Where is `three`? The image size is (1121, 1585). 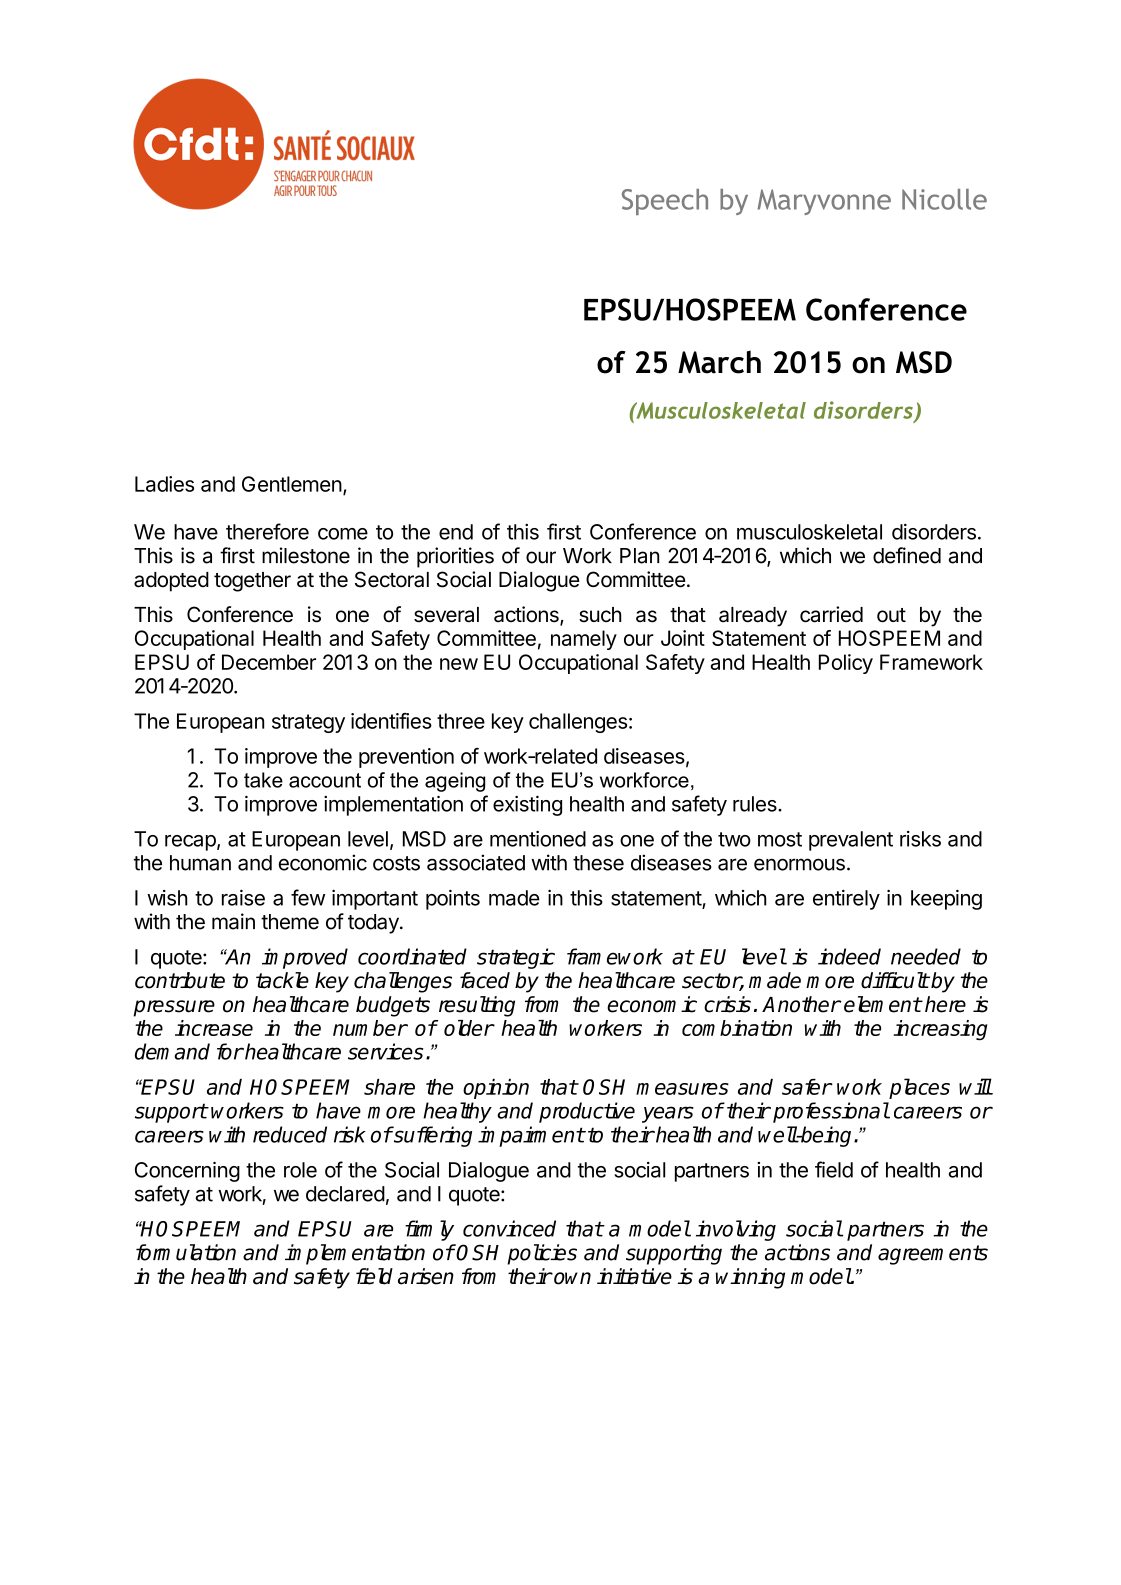
three is located at coordinates (461, 721).
